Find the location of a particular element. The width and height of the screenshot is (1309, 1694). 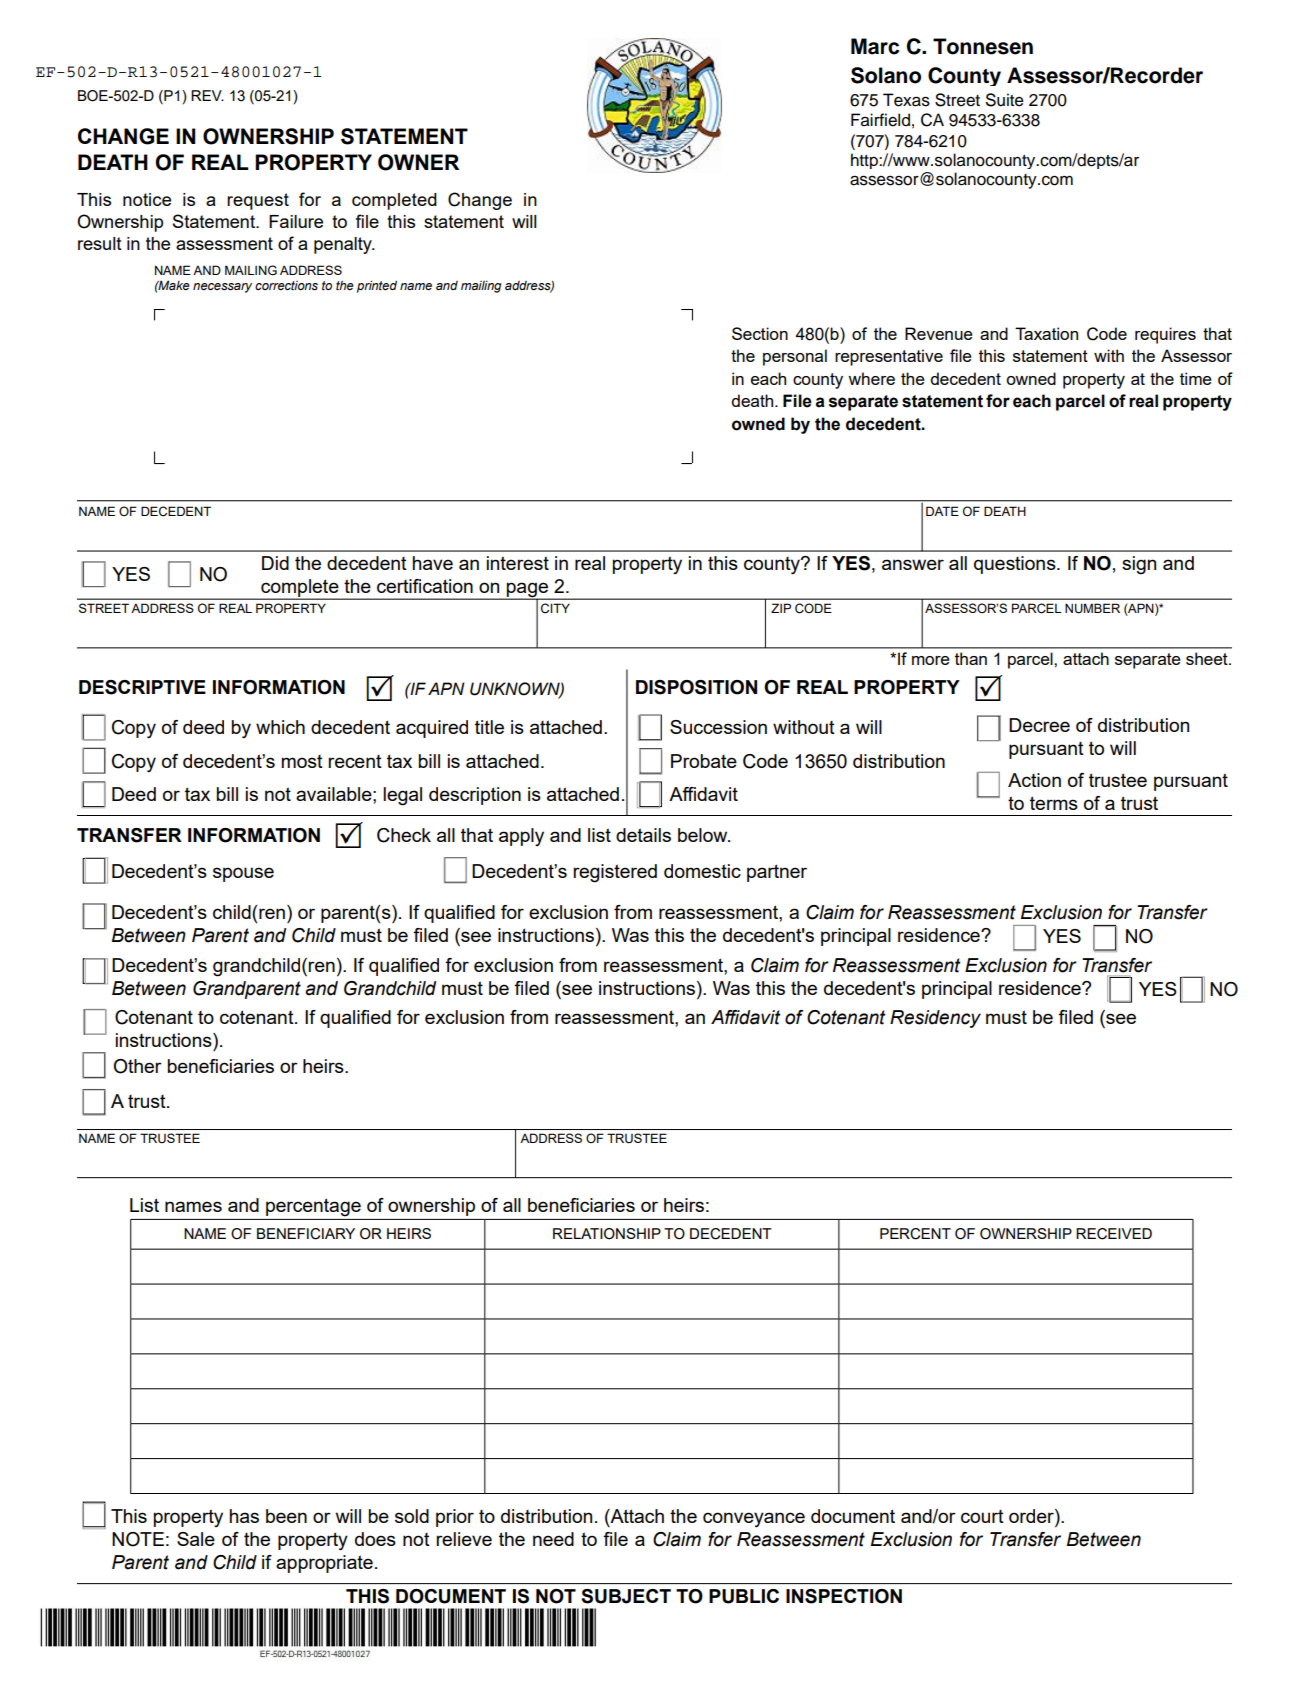

personal is located at coordinates (795, 357).
